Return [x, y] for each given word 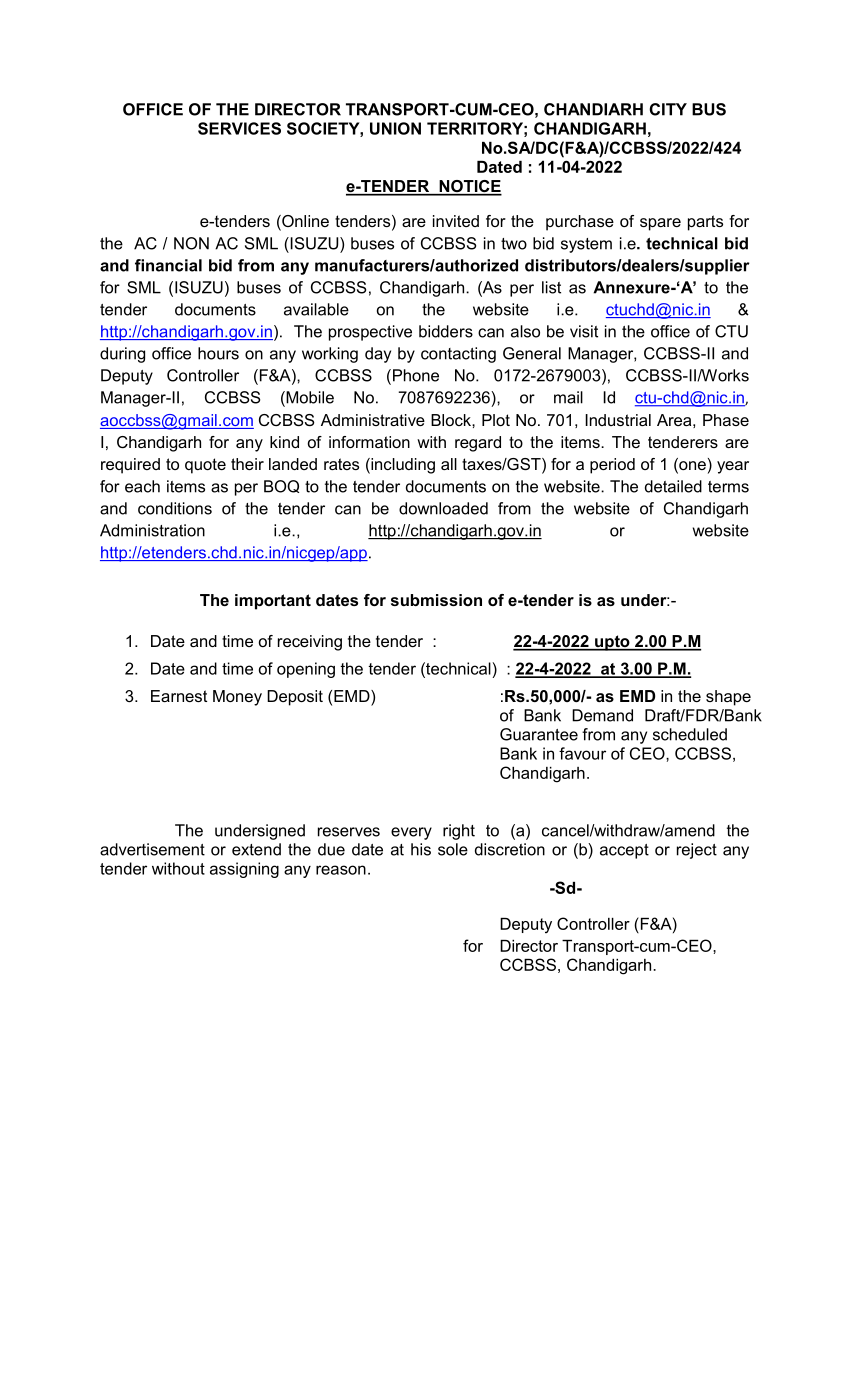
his [421, 849]
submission [436, 600]
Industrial [618, 420]
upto [612, 643]
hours [218, 353]
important [273, 602]
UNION [395, 128]
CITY [668, 109]
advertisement [152, 849]
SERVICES [239, 128]
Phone [414, 376]
